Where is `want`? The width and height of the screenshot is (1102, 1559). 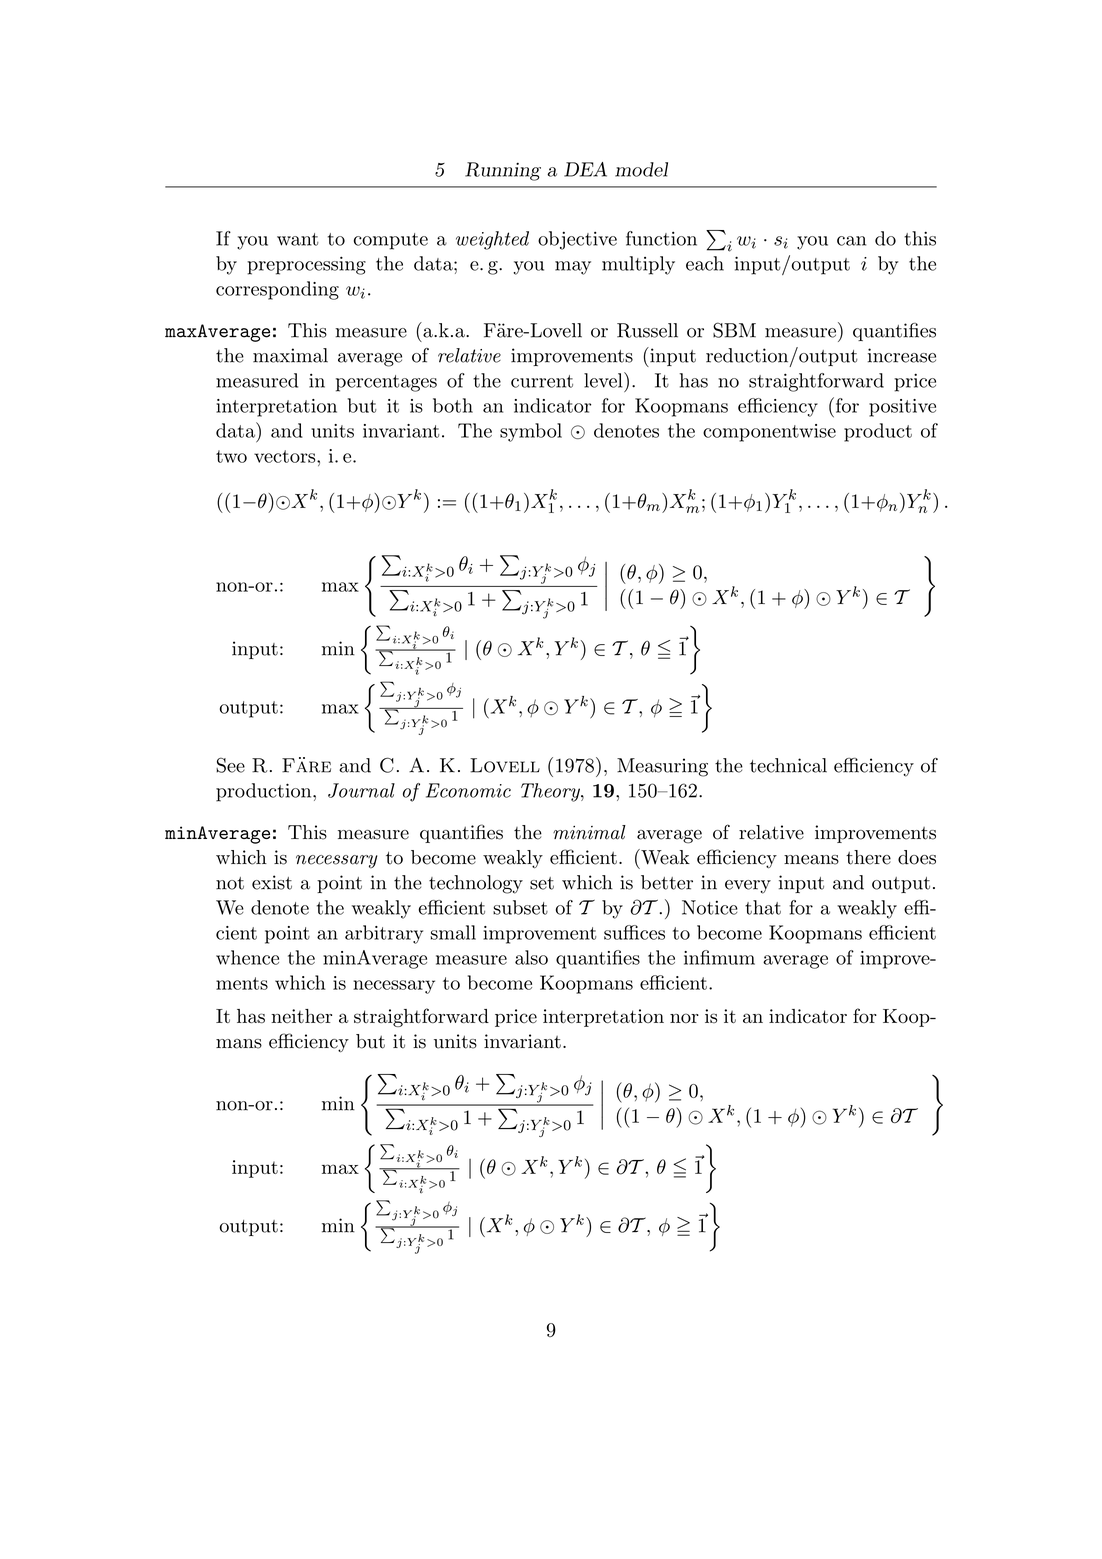 want is located at coordinates (298, 239).
